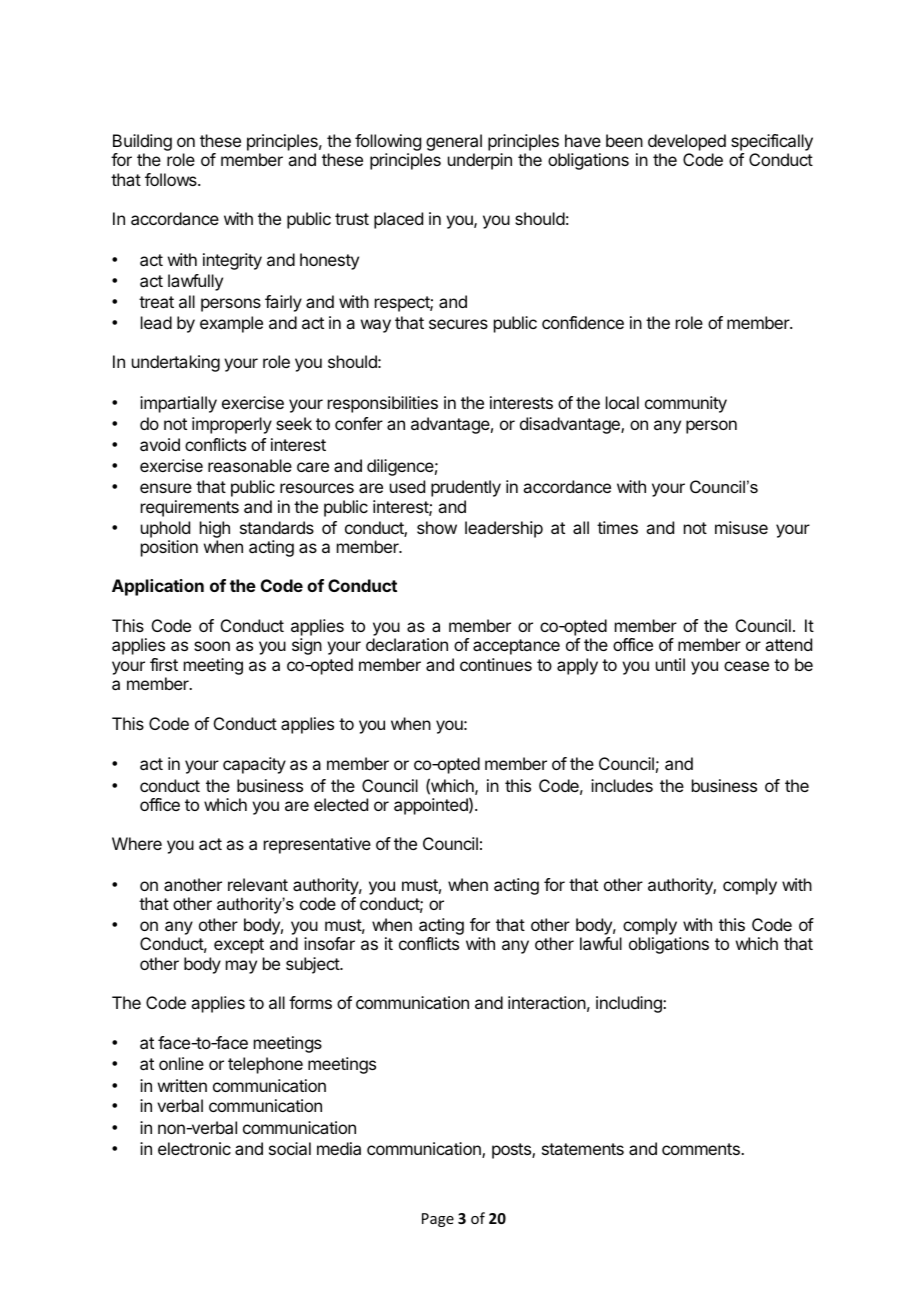 This screenshot has width=924, height=1307. Describe the element at coordinates (630, 1004) in the screenshot. I see `including` at that location.
